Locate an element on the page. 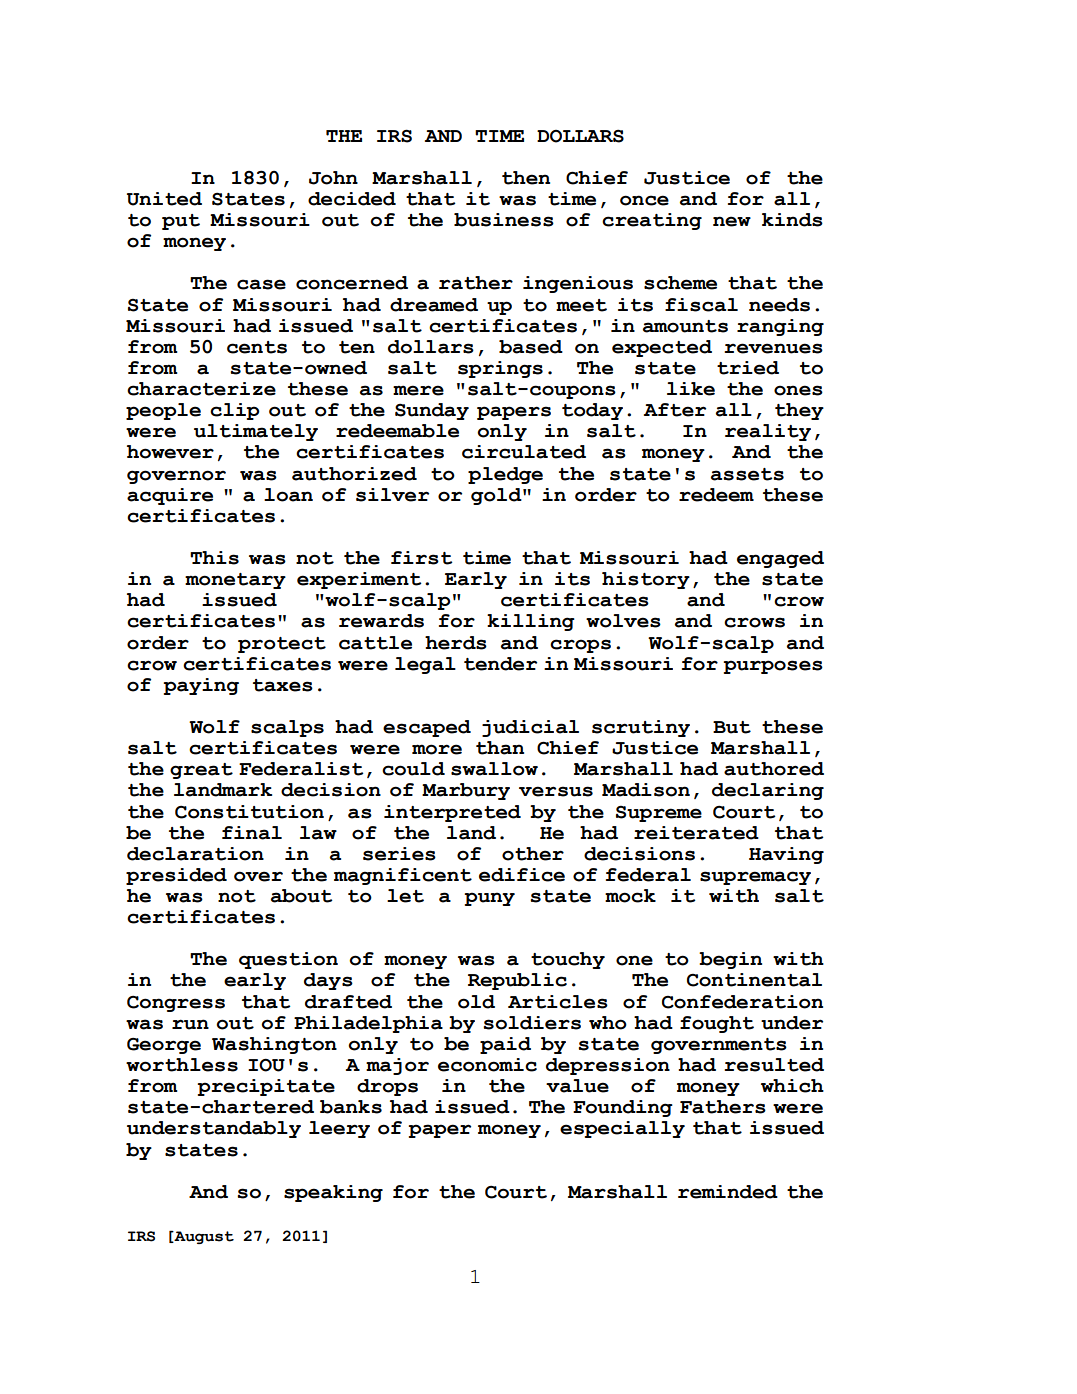 Image resolution: width=1077 pixels, height=1394 pixels. question is located at coordinates (288, 960).
